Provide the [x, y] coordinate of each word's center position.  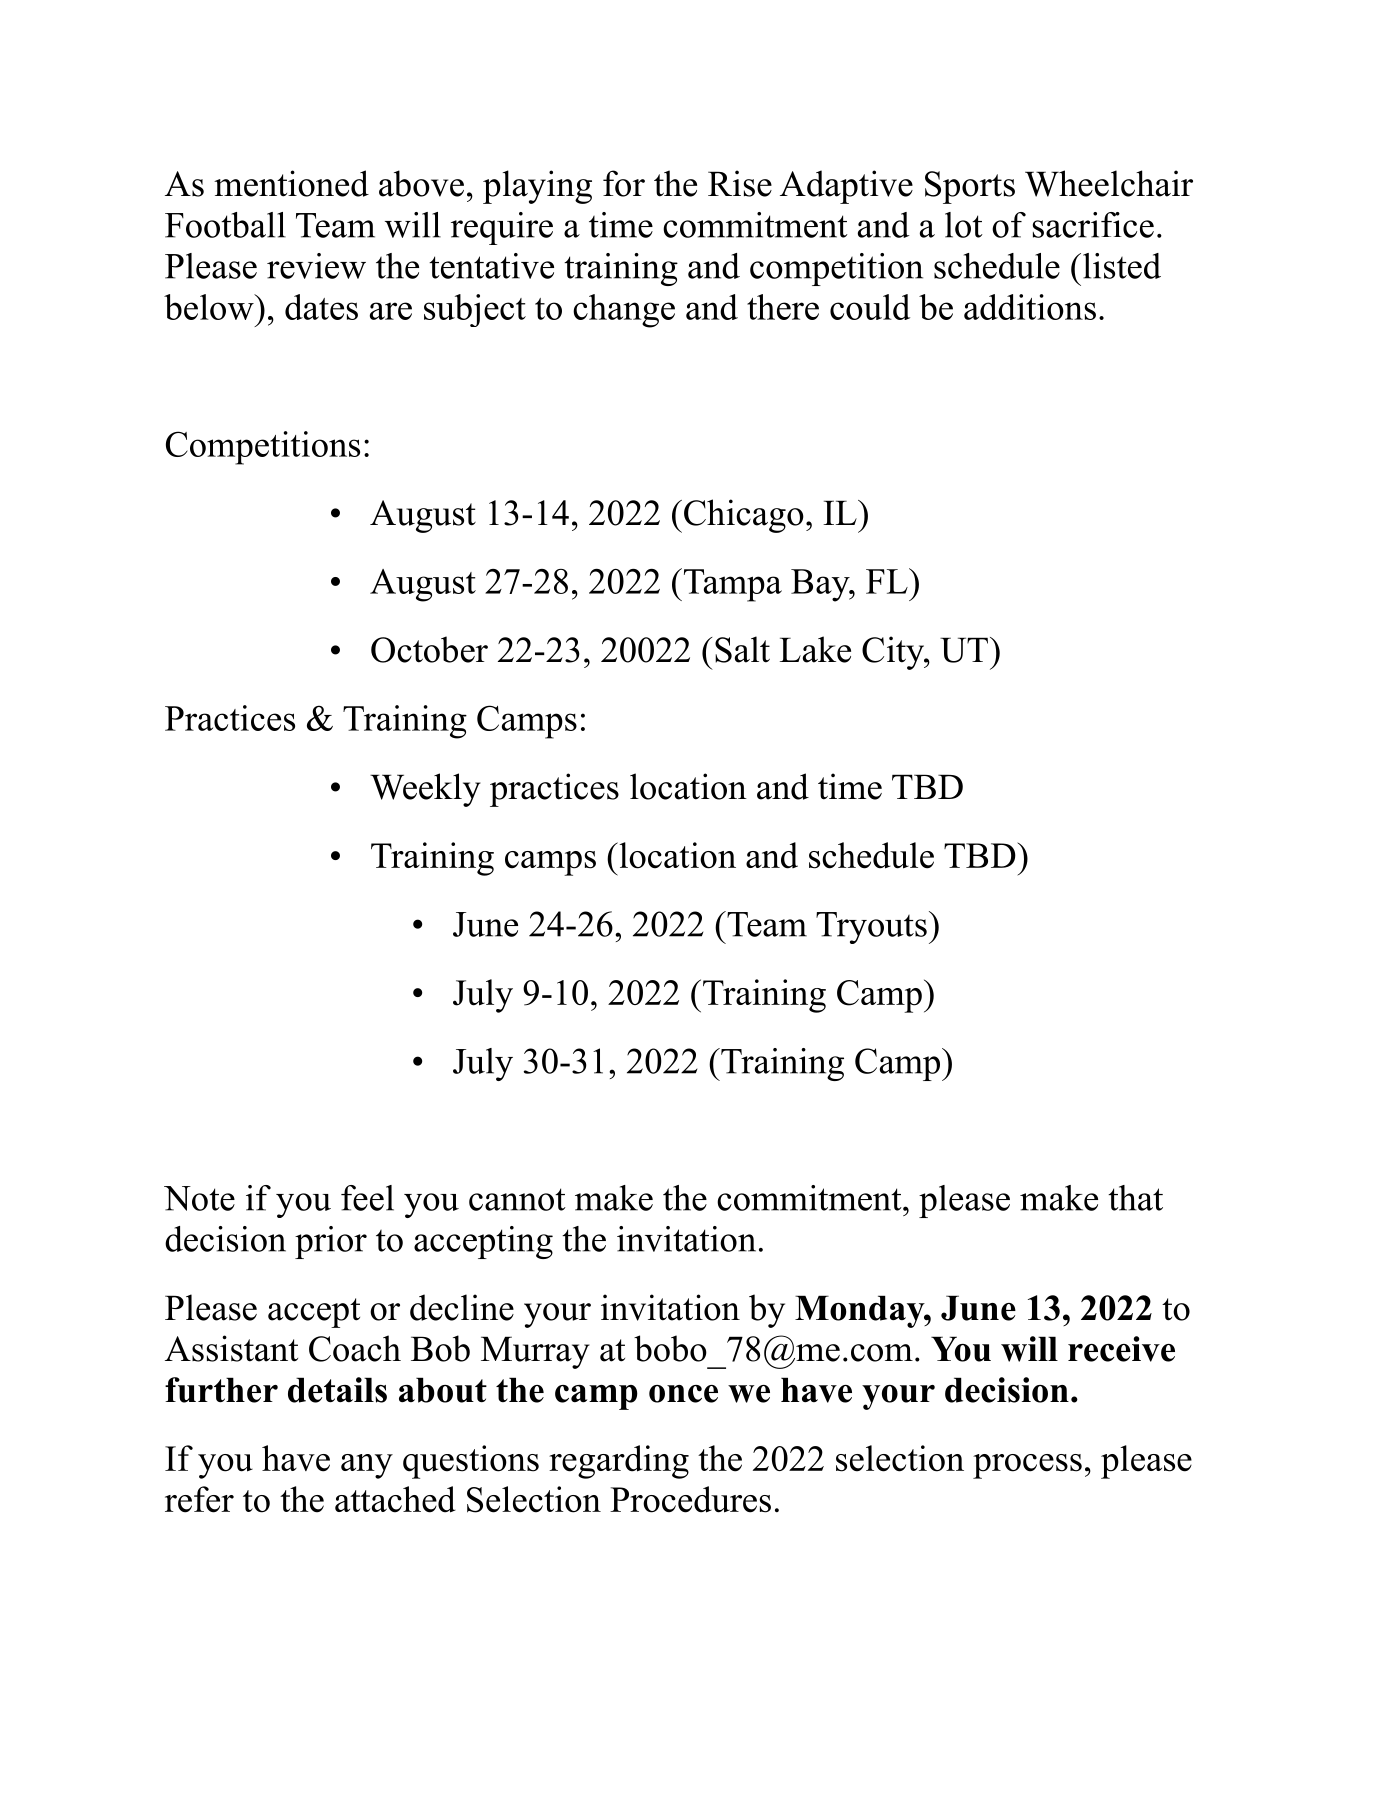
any [367, 1466]
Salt [742, 649]
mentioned [291, 183]
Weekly [425, 790]
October [429, 649]
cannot [517, 1199]
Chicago [744, 516]
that [1135, 1198]
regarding [619, 1462]
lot [964, 225]
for [624, 183]
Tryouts [871, 928]
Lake [815, 649]
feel [367, 1198]
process [1027, 1466]
